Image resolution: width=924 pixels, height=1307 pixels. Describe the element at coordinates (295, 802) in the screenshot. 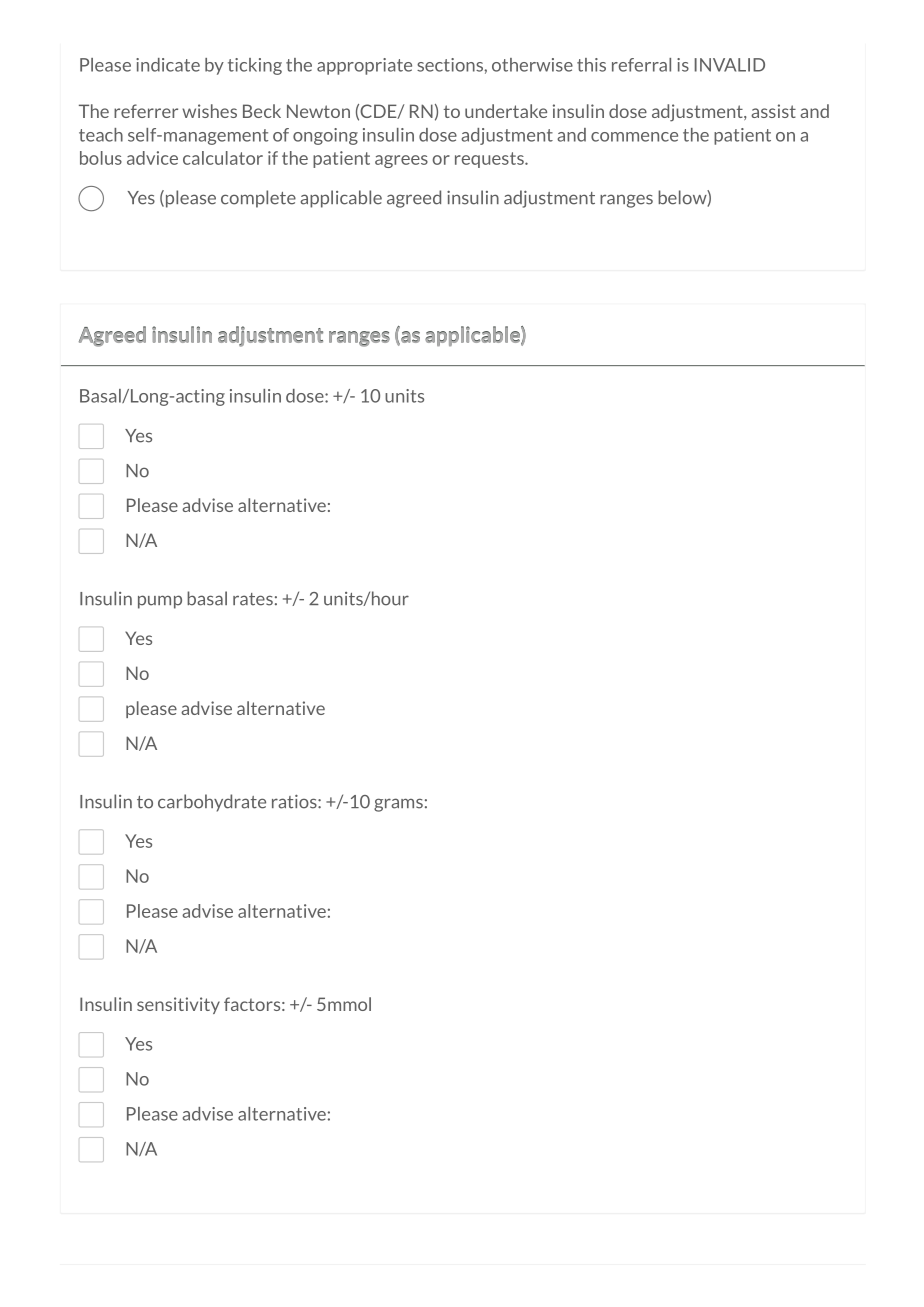

I see `ratios` at that location.
